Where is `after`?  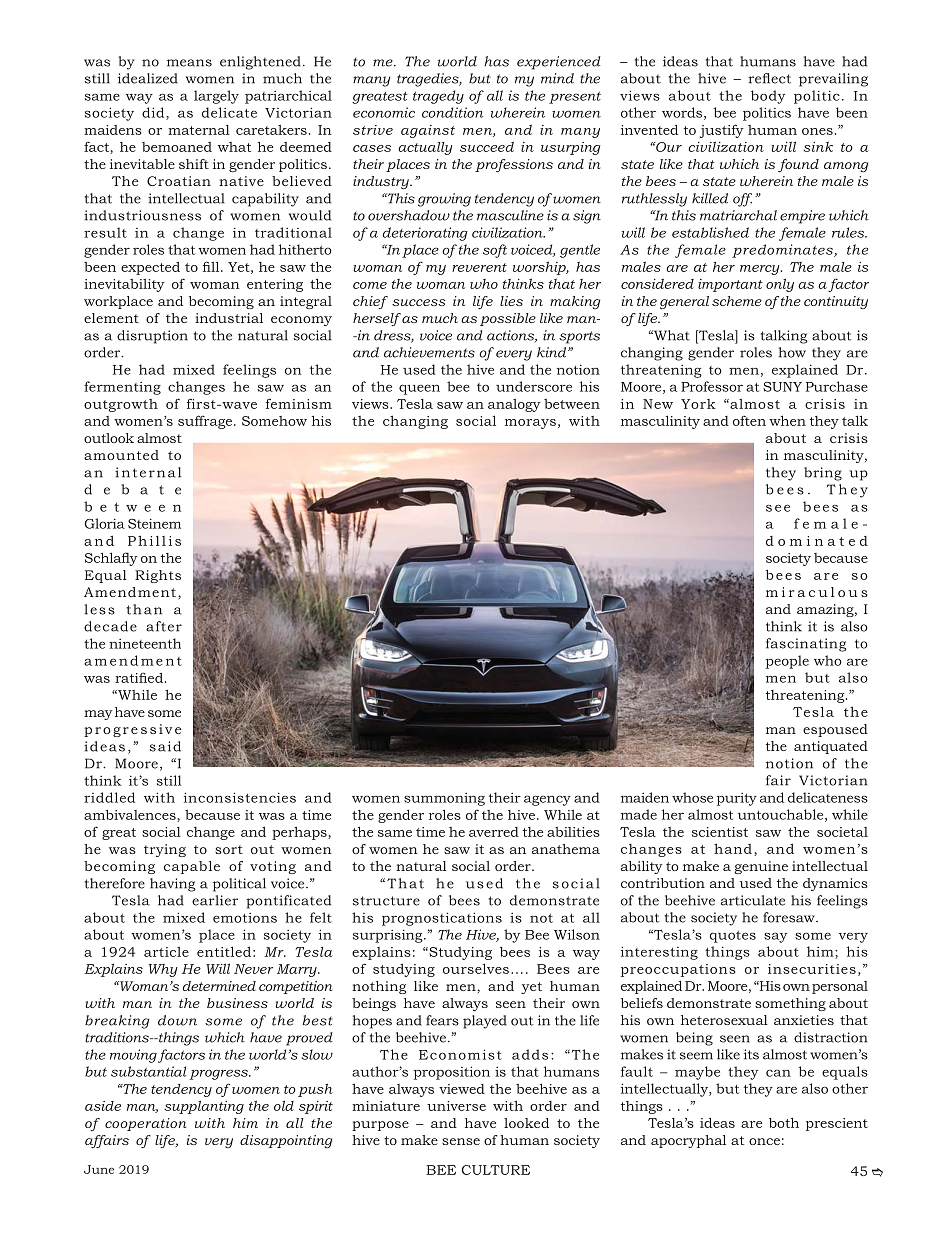 after is located at coordinates (164, 626).
